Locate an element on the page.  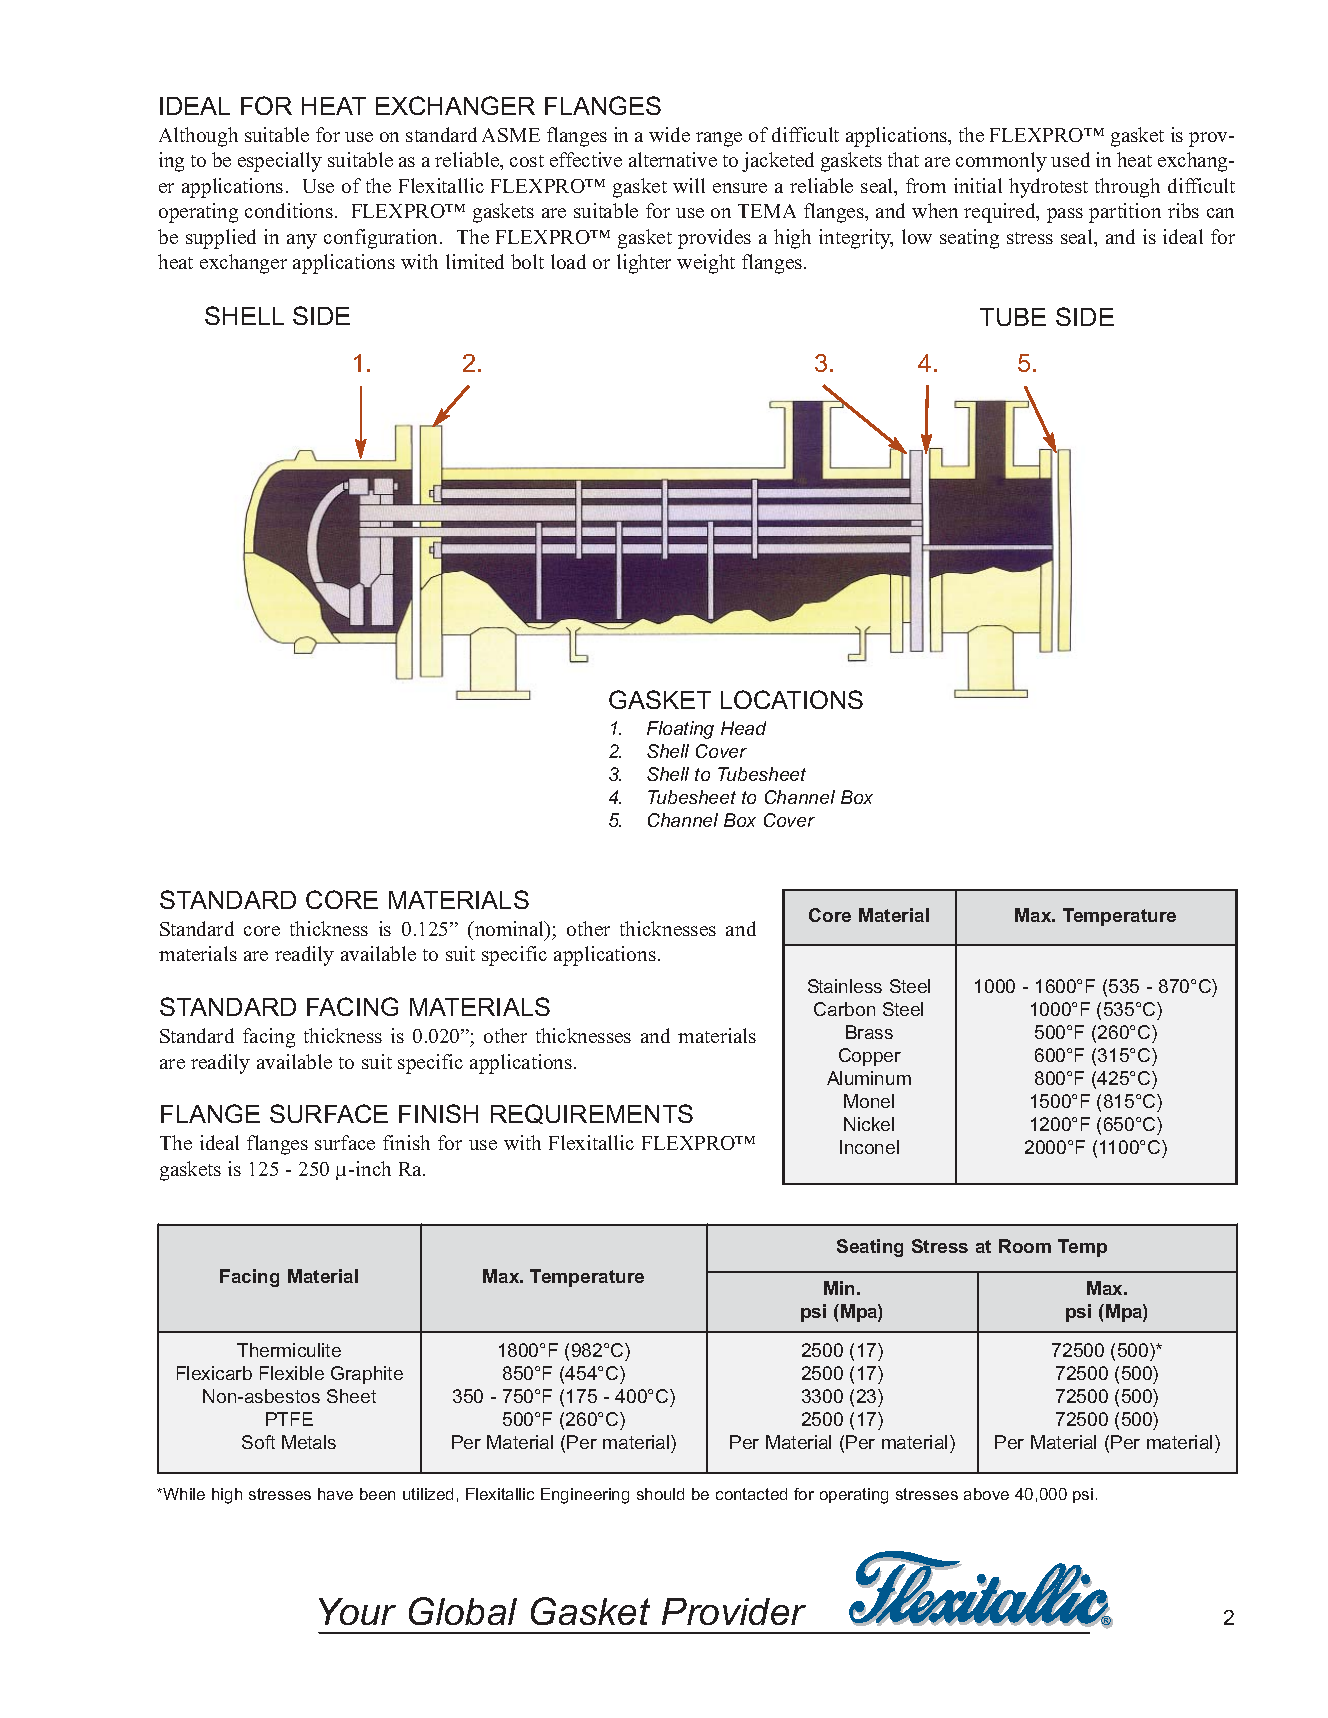
nominal is located at coordinates (510, 930).
